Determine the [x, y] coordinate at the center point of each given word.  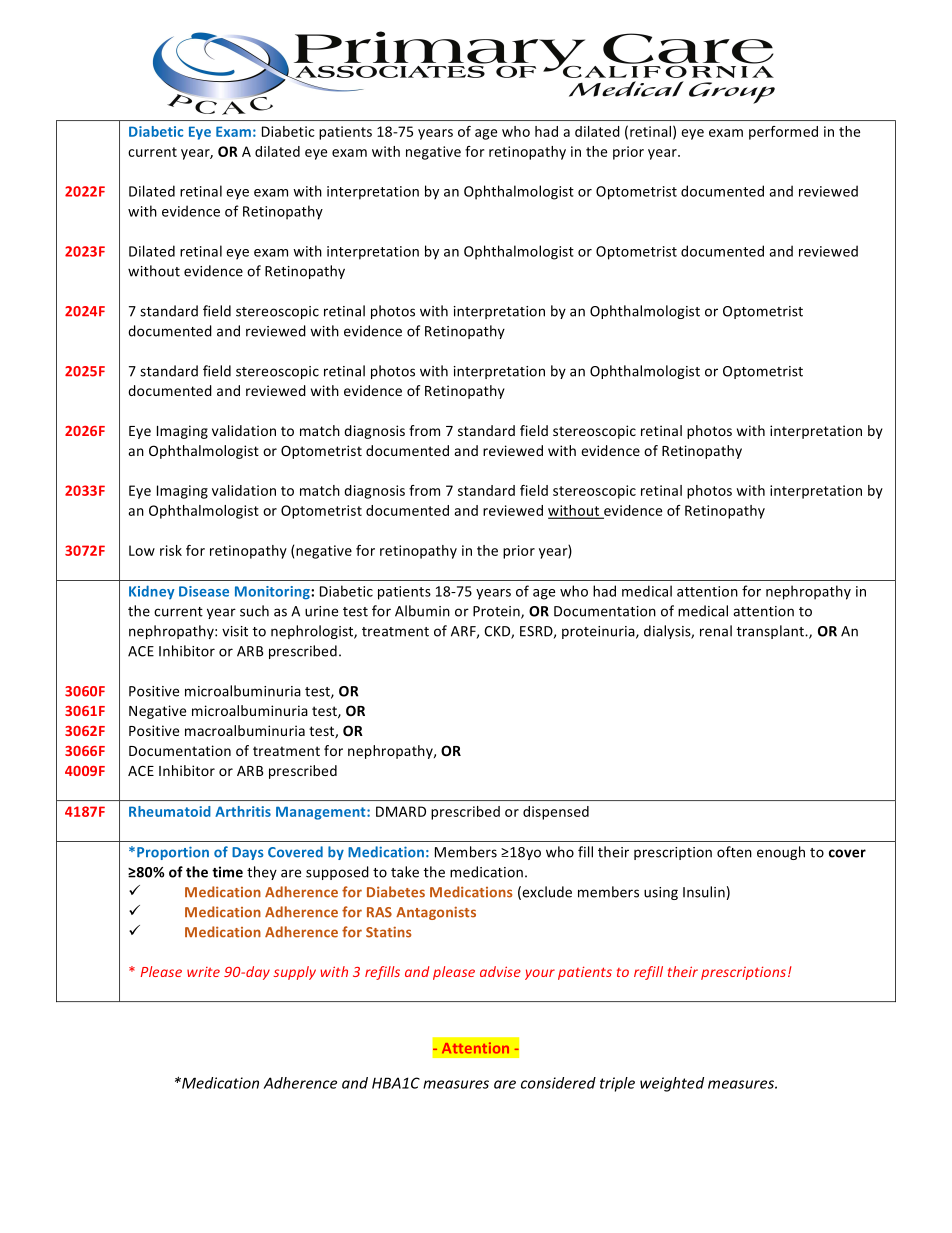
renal [716, 631]
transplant [771, 632]
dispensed [556, 813]
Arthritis [243, 811]
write [203, 972]
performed [783, 133]
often [734, 852]
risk [171, 550]
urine [321, 611]
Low [142, 550]
